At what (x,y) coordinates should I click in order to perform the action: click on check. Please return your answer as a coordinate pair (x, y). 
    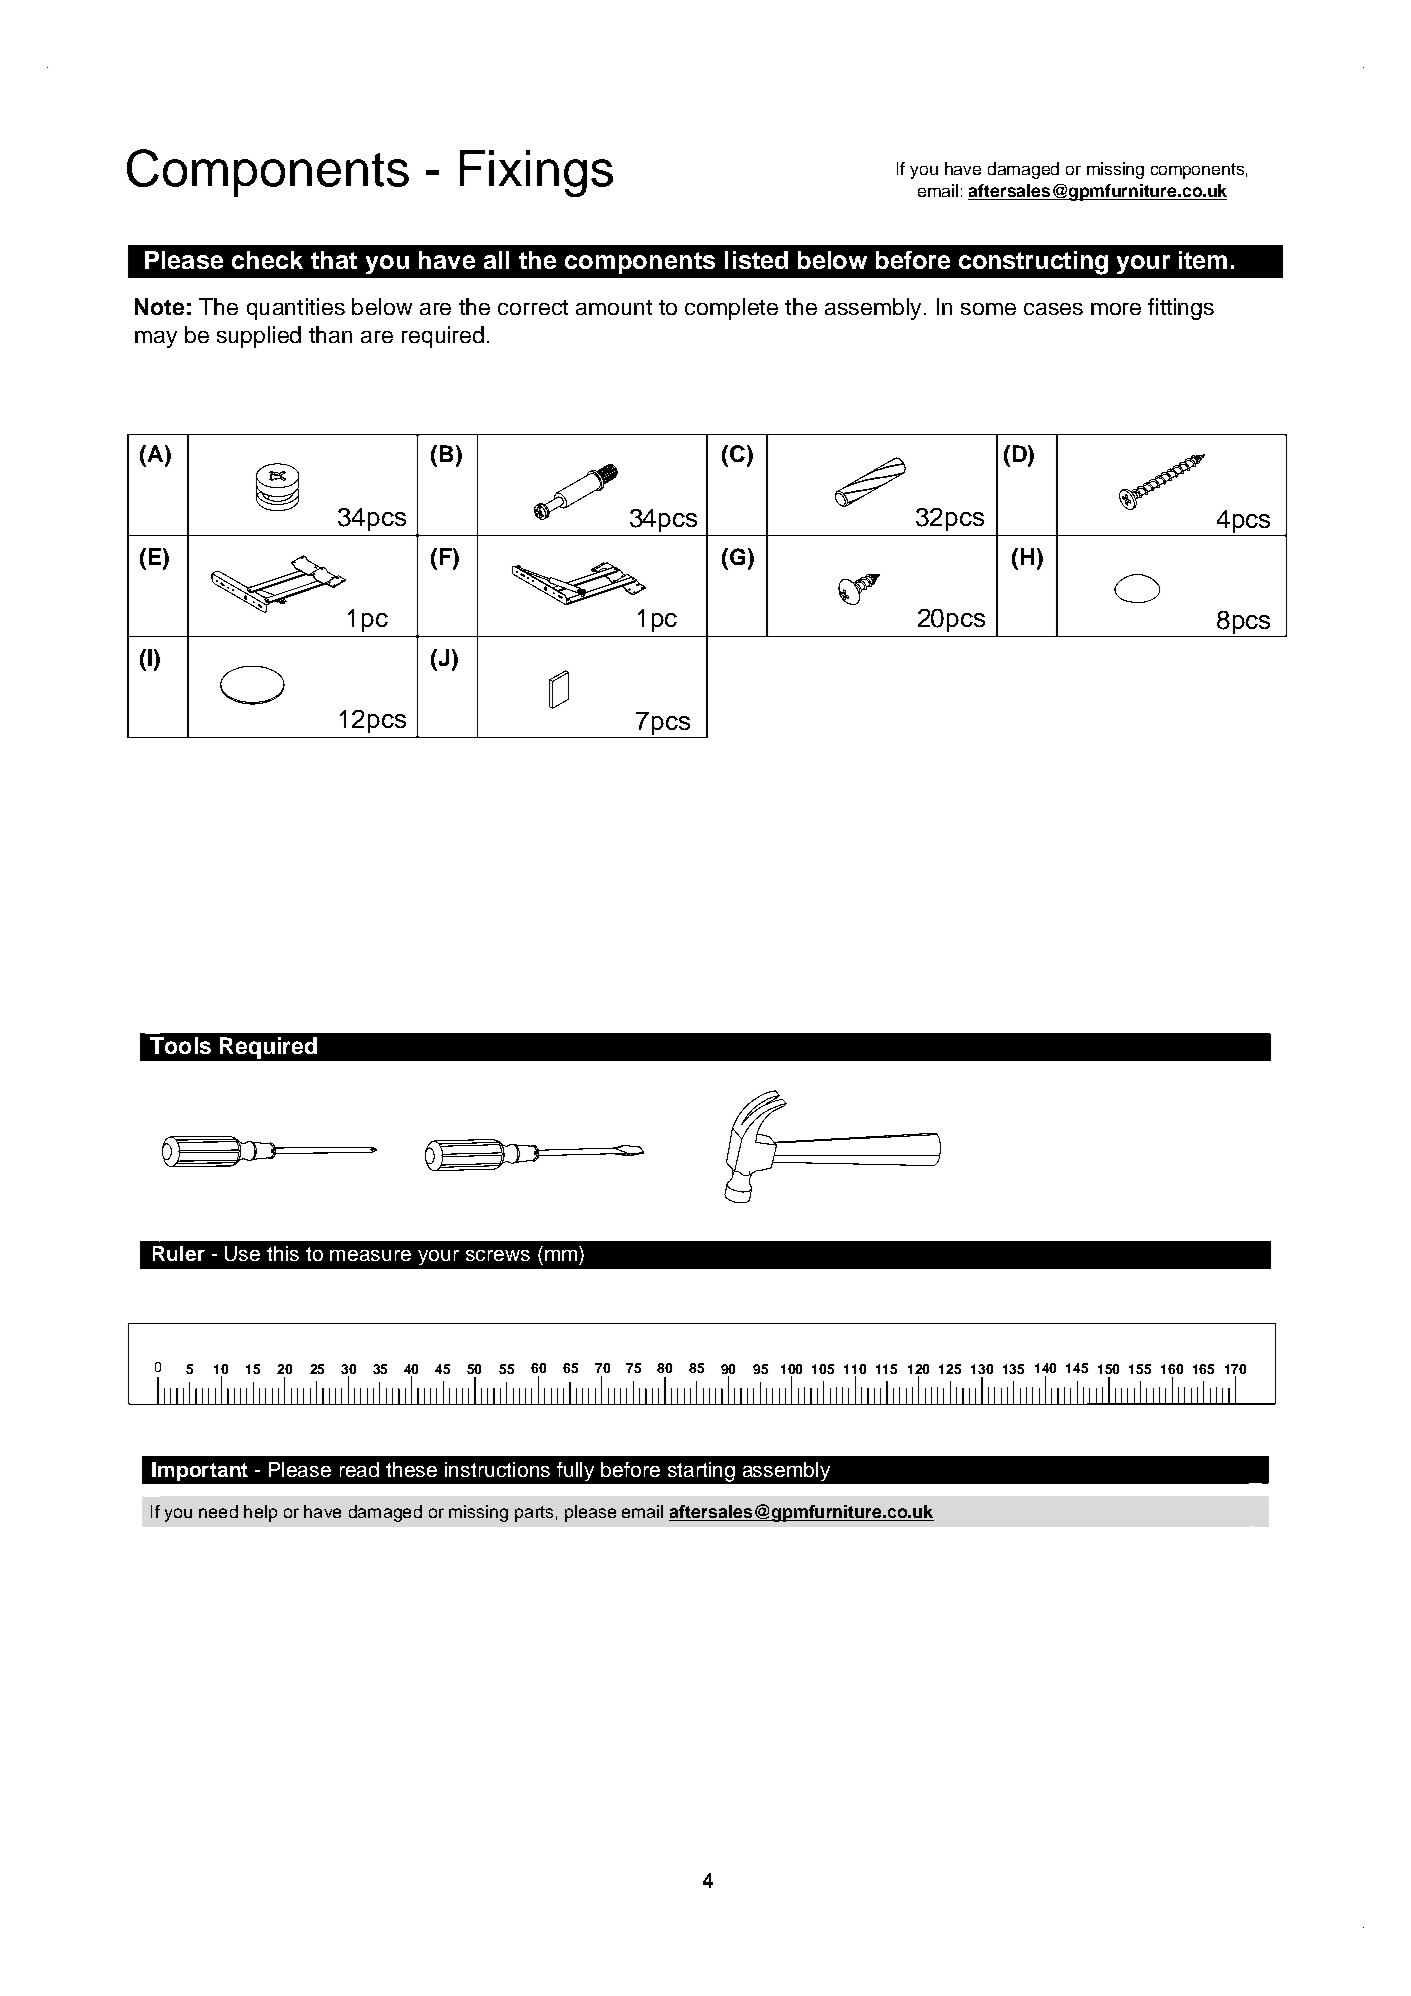
    Looking at the image, I should click on (267, 260).
